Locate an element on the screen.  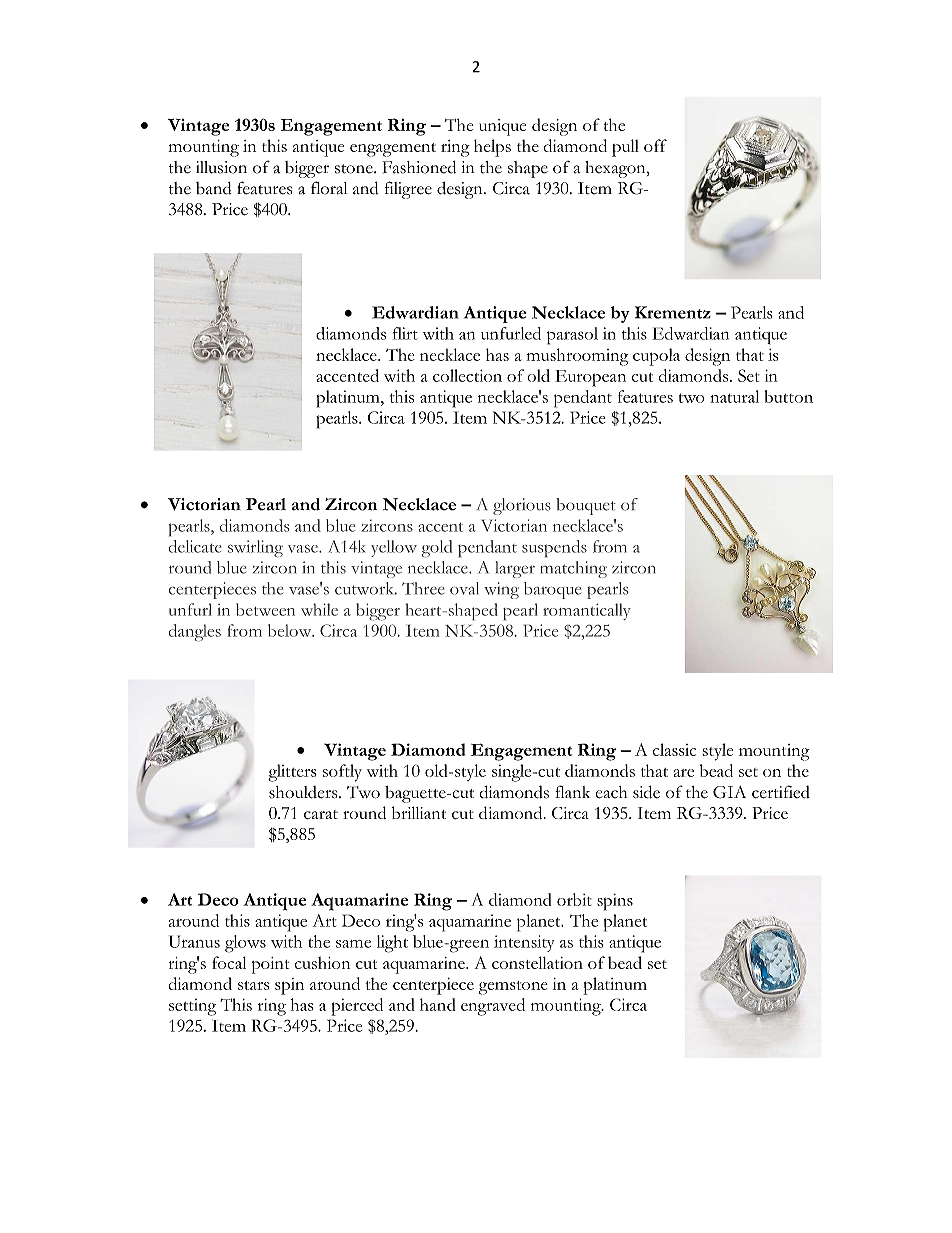
orbit is located at coordinates (574, 899).
